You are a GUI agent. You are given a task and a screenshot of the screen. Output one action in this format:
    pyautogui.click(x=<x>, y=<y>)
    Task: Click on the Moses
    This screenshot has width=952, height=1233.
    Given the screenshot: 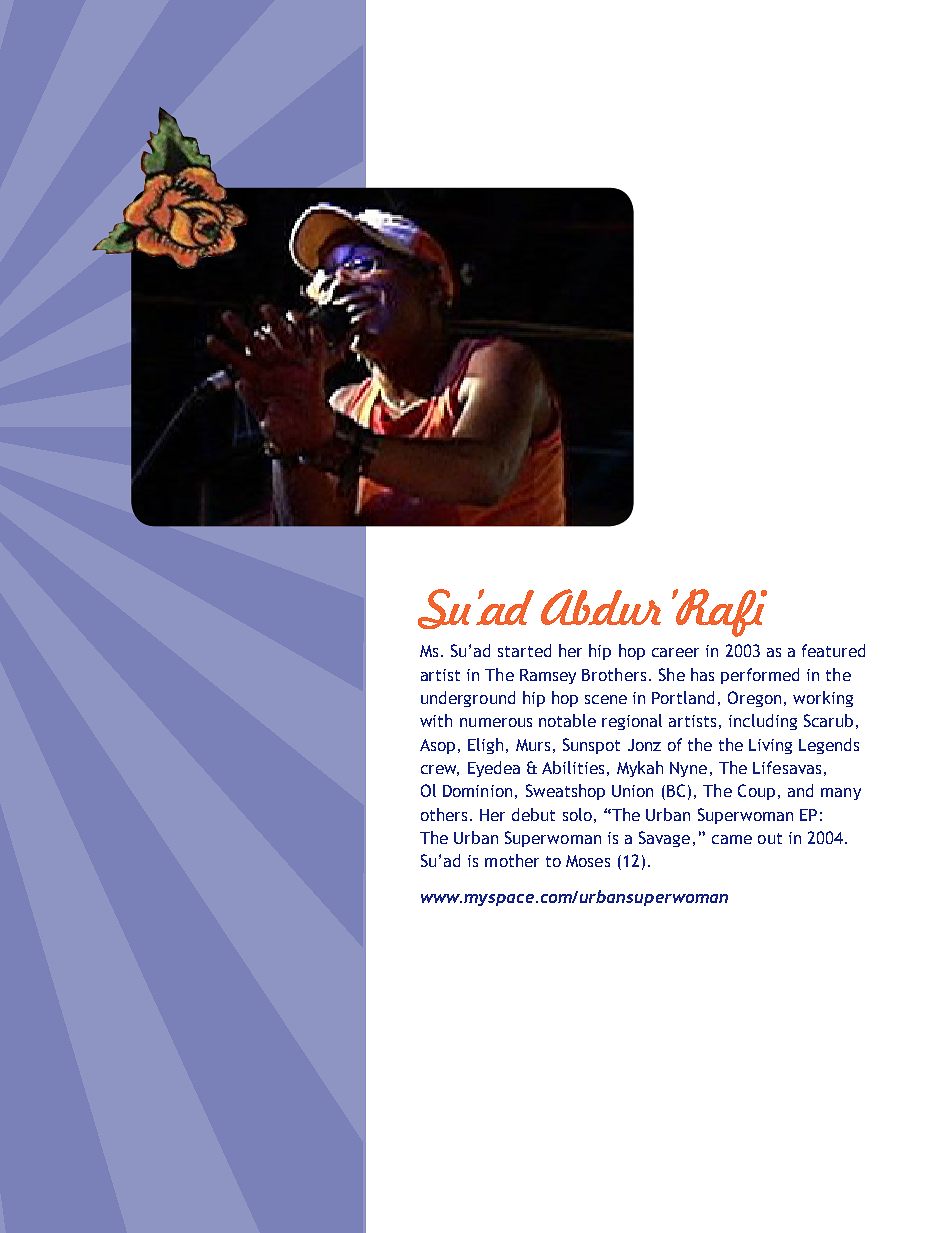 What is the action you would take?
    pyautogui.click(x=588, y=861)
